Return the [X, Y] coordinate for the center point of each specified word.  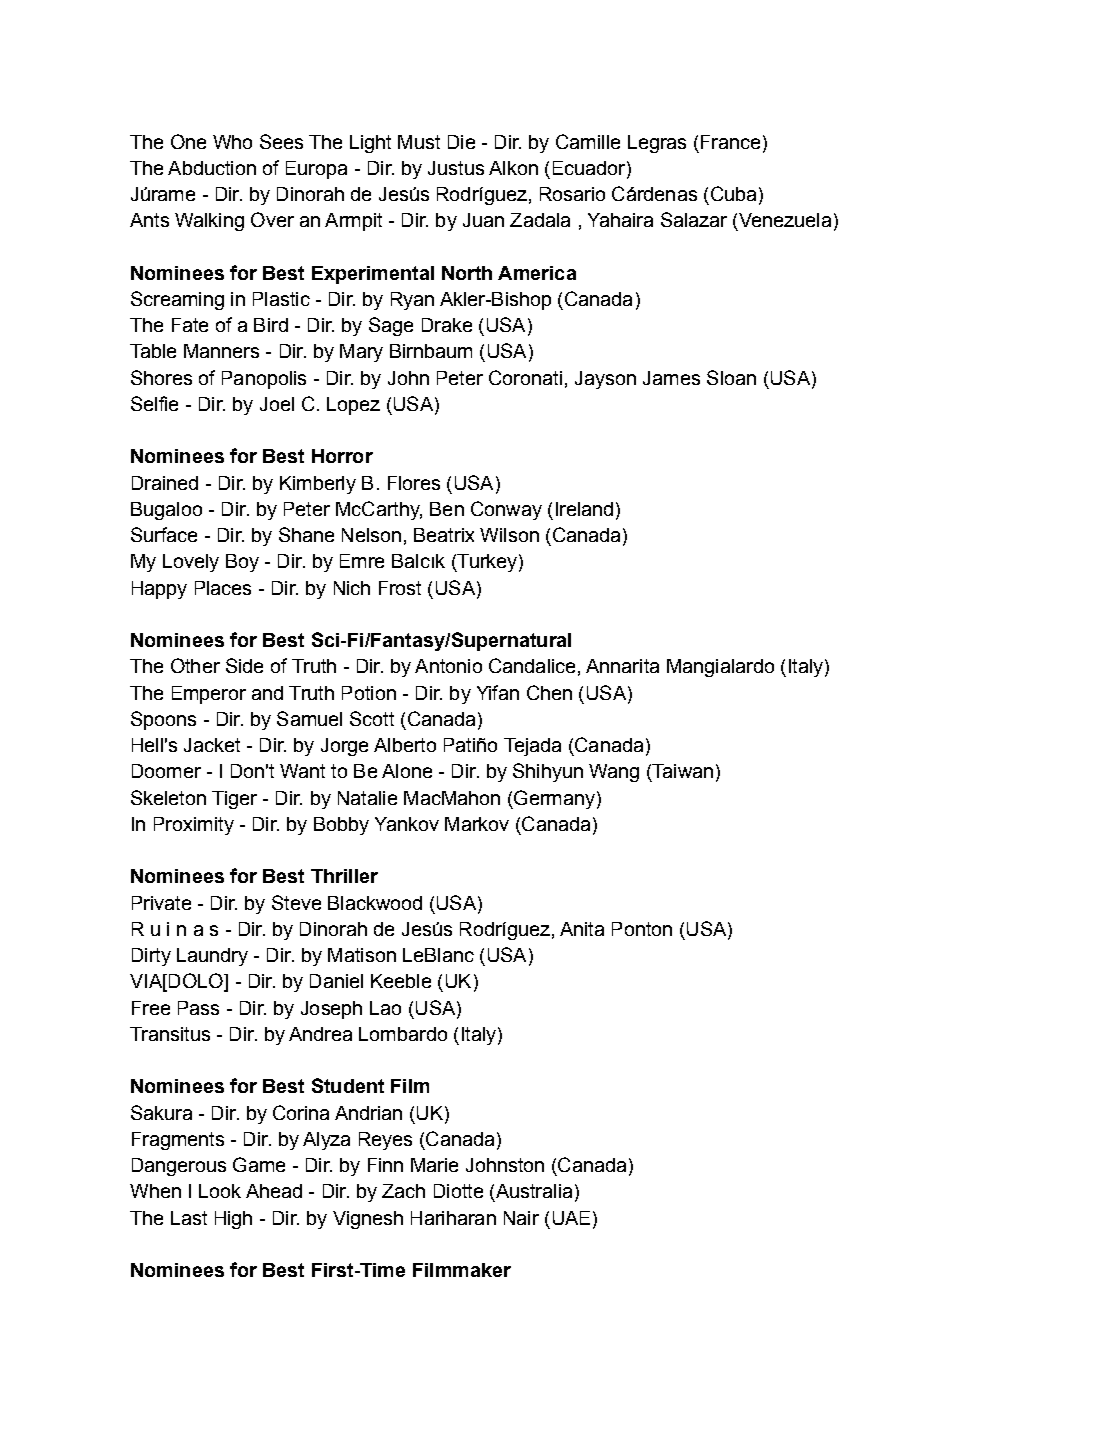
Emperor [209, 695]
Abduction [212, 168]
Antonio [448, 666]
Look [220, 1191]
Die [461, 142]
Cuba [733, 193]
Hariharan [453, 1218]
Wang [614, 773]
